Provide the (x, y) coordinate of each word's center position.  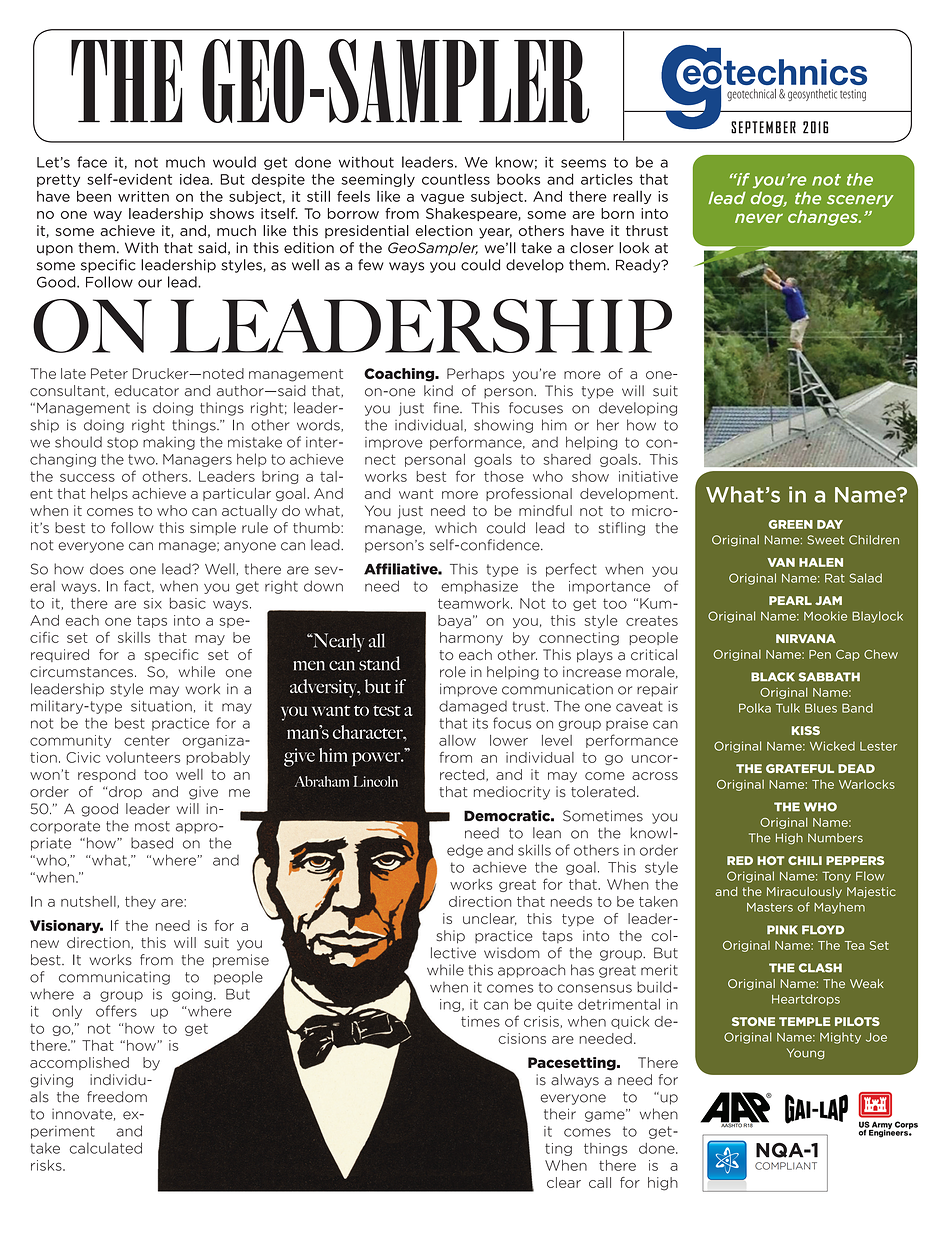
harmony (471, 639)
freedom (117, 1097)
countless (456, 179)
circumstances (81, 672)
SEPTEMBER (763, 127)
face (92, 162)
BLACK (773, 677)
